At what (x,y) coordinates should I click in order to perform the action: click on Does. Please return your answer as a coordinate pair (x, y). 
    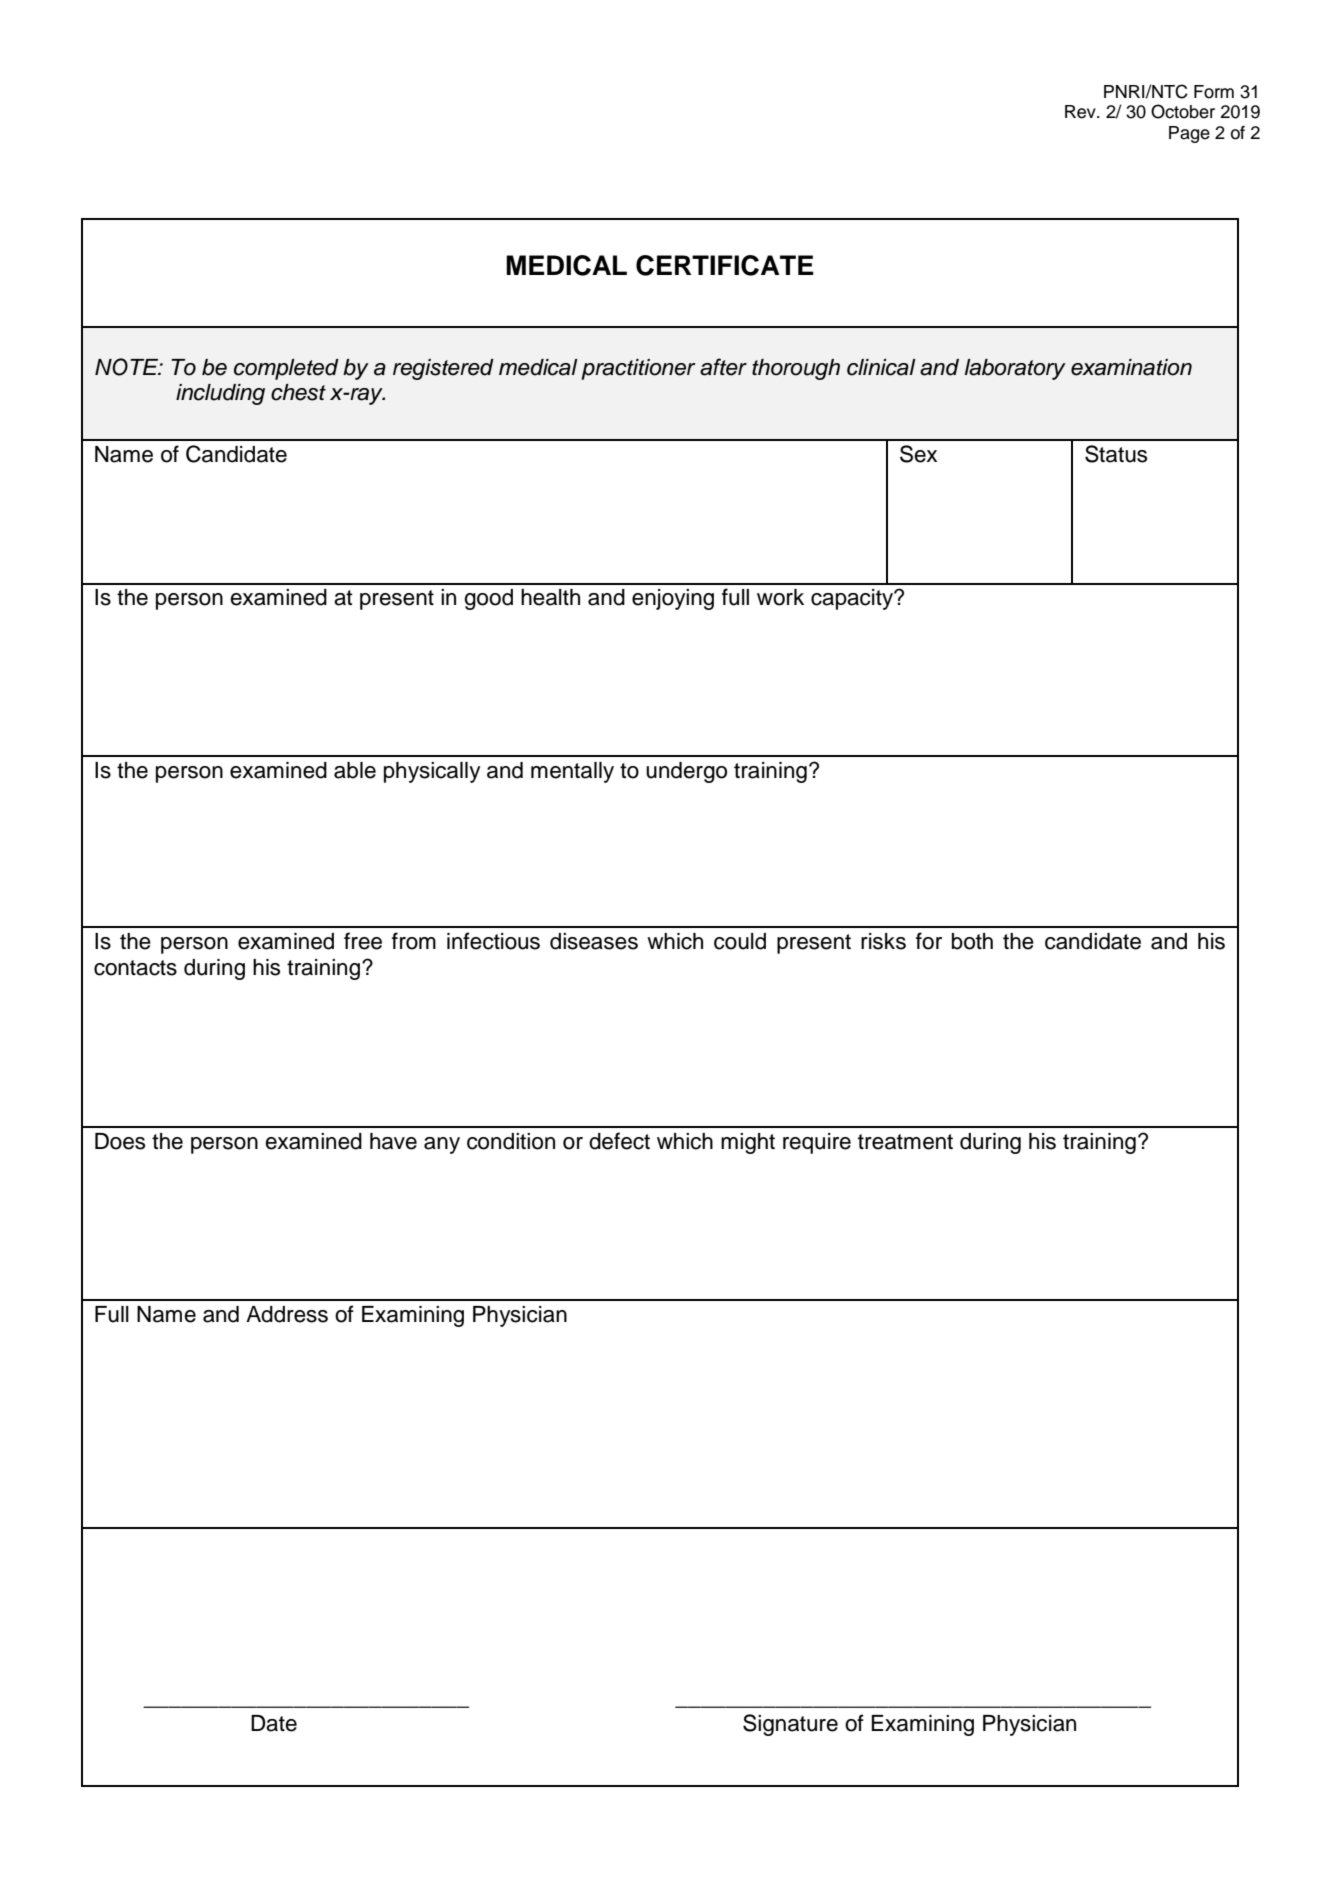
    Looking at the image, I should click on (120, 1141).
